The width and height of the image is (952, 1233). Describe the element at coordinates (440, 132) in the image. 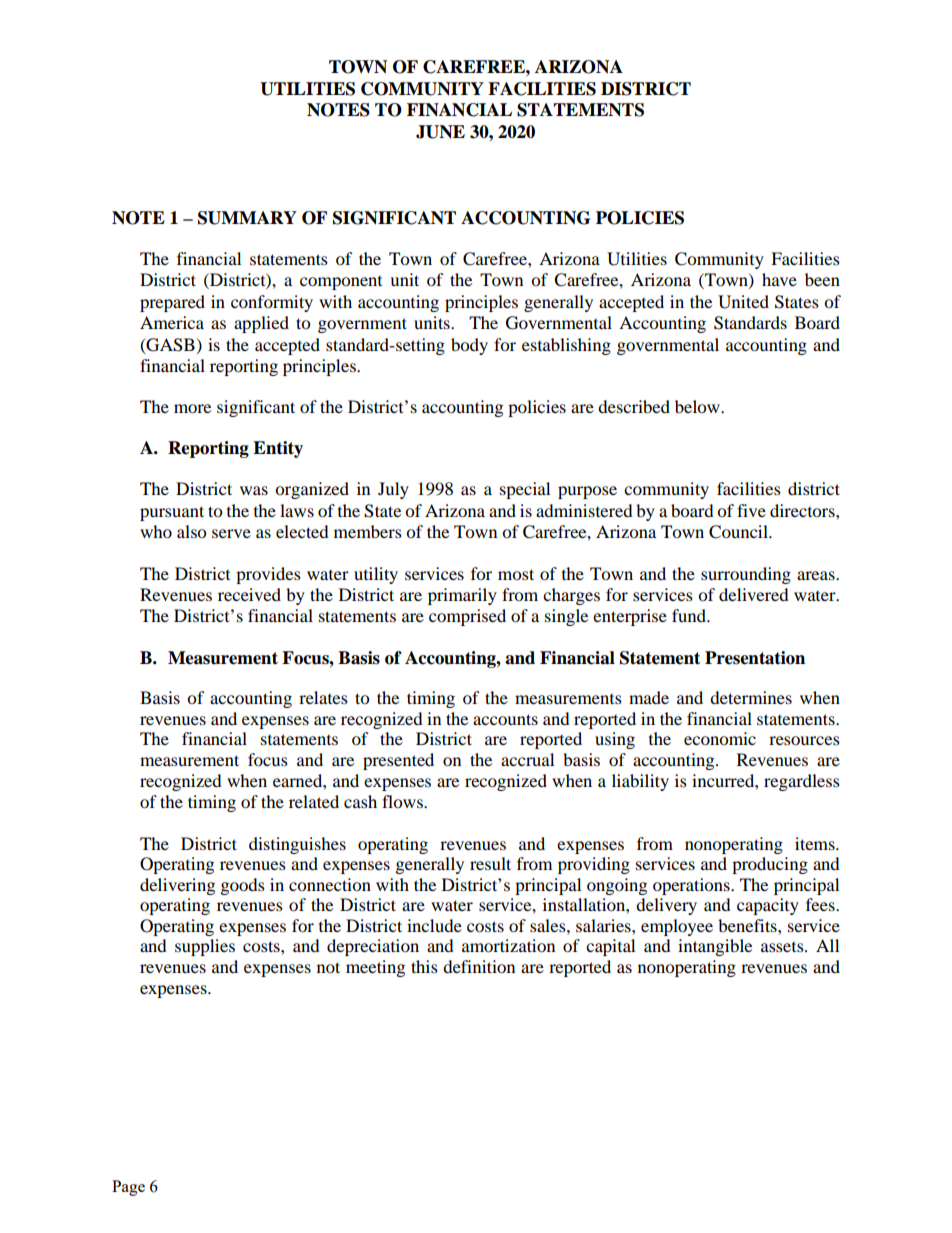

I see `JUNE` at that location.
